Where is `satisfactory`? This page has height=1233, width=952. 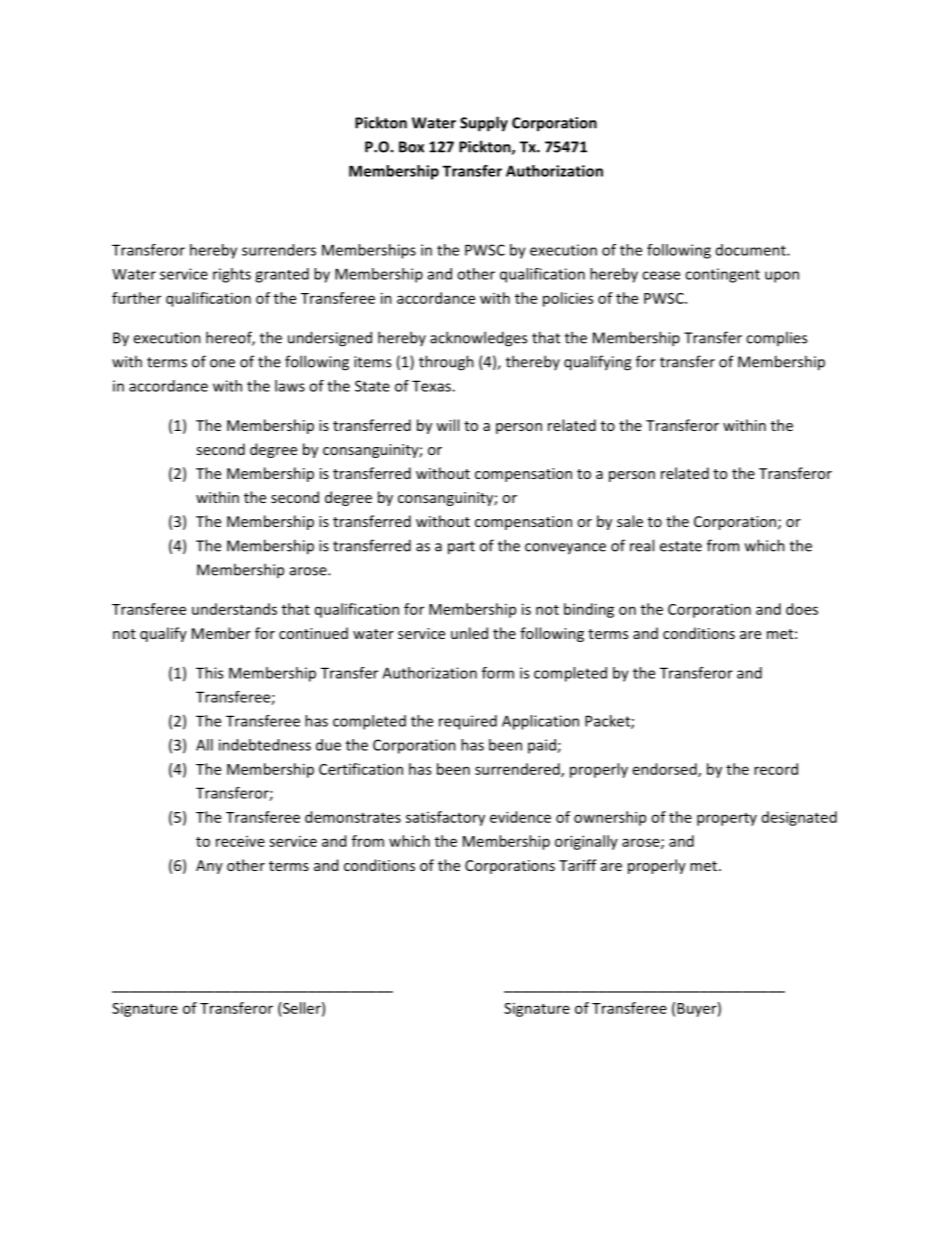
satisfactory is located at coordinates (445, 818).
